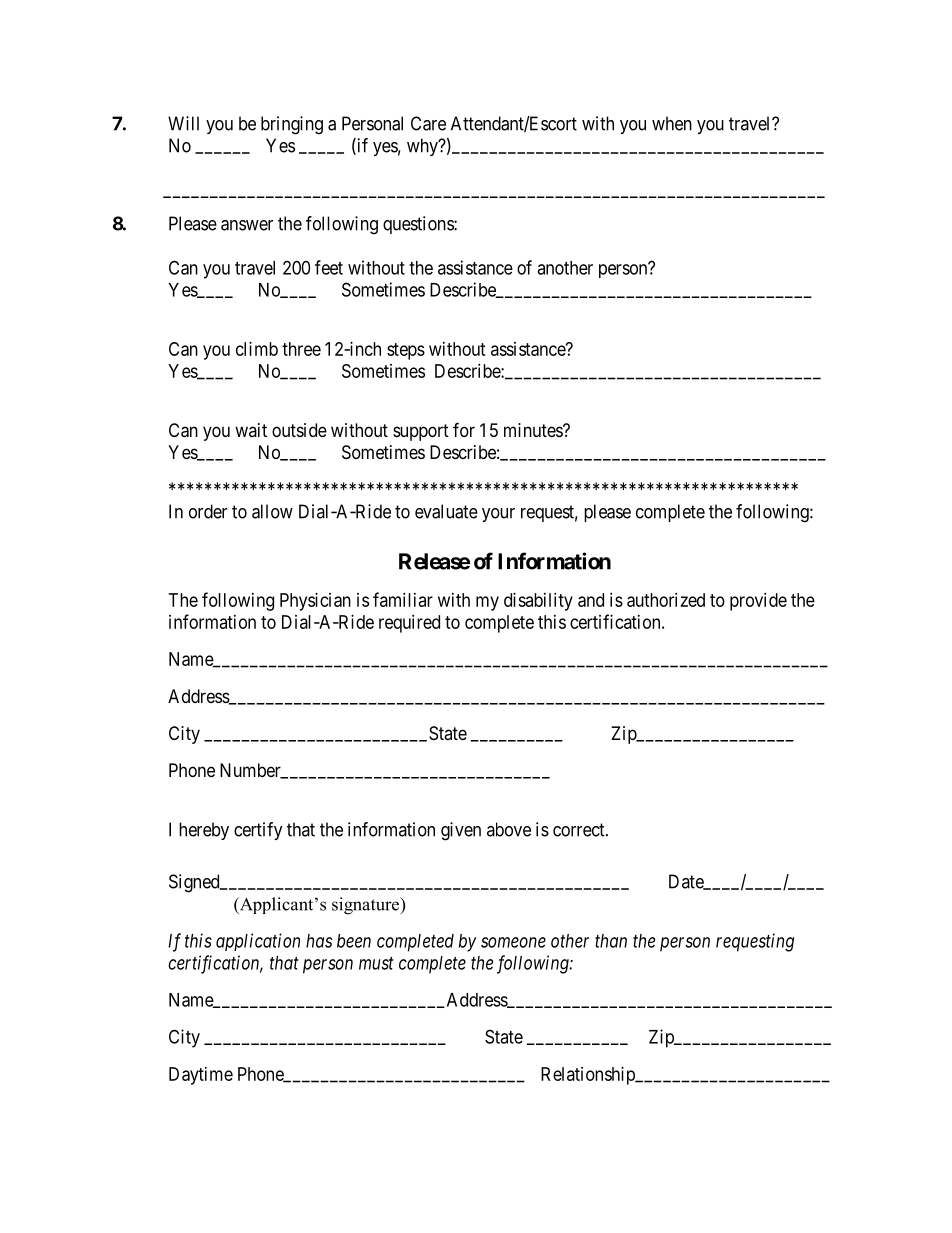 The width and height of the image is (952, 1233). Describe the element at coordinates (428, 123) in the image. I see `Care` at that location.
